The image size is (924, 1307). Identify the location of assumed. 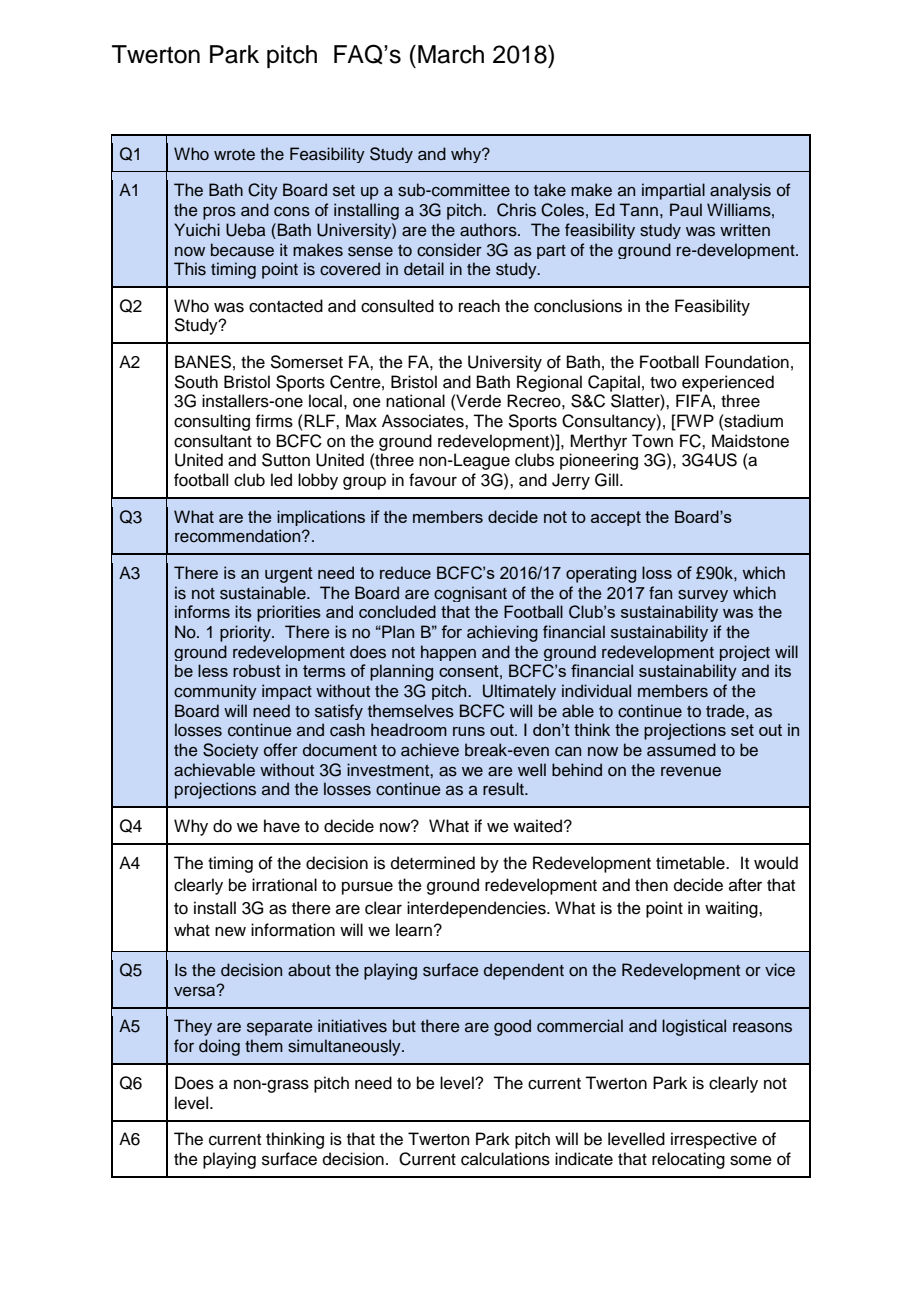
(681, 750).
